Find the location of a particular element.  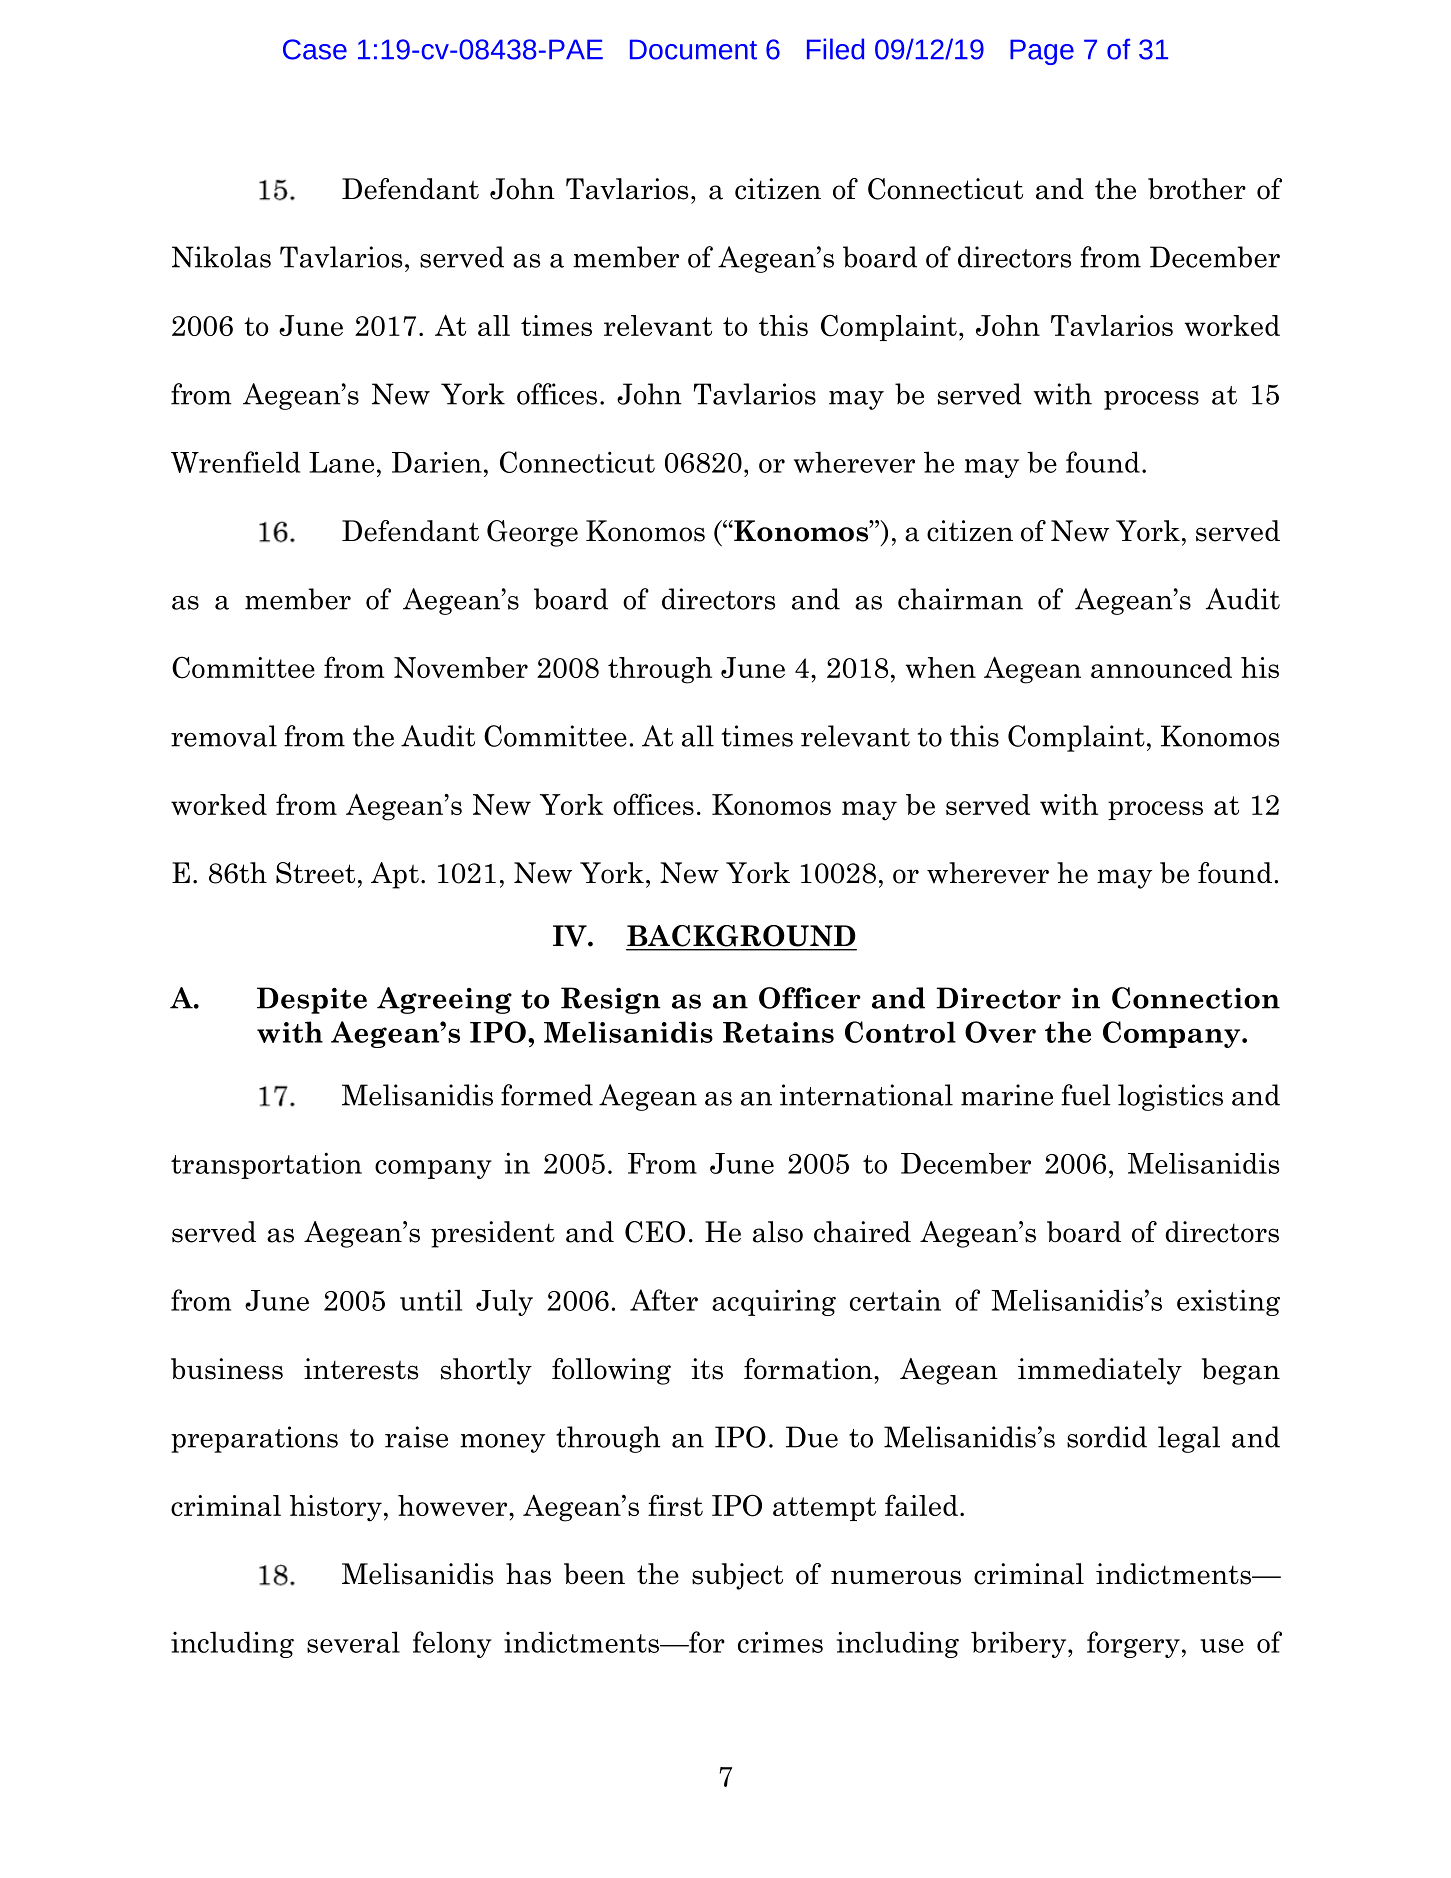

Document is located at coordinates (693, 49).
